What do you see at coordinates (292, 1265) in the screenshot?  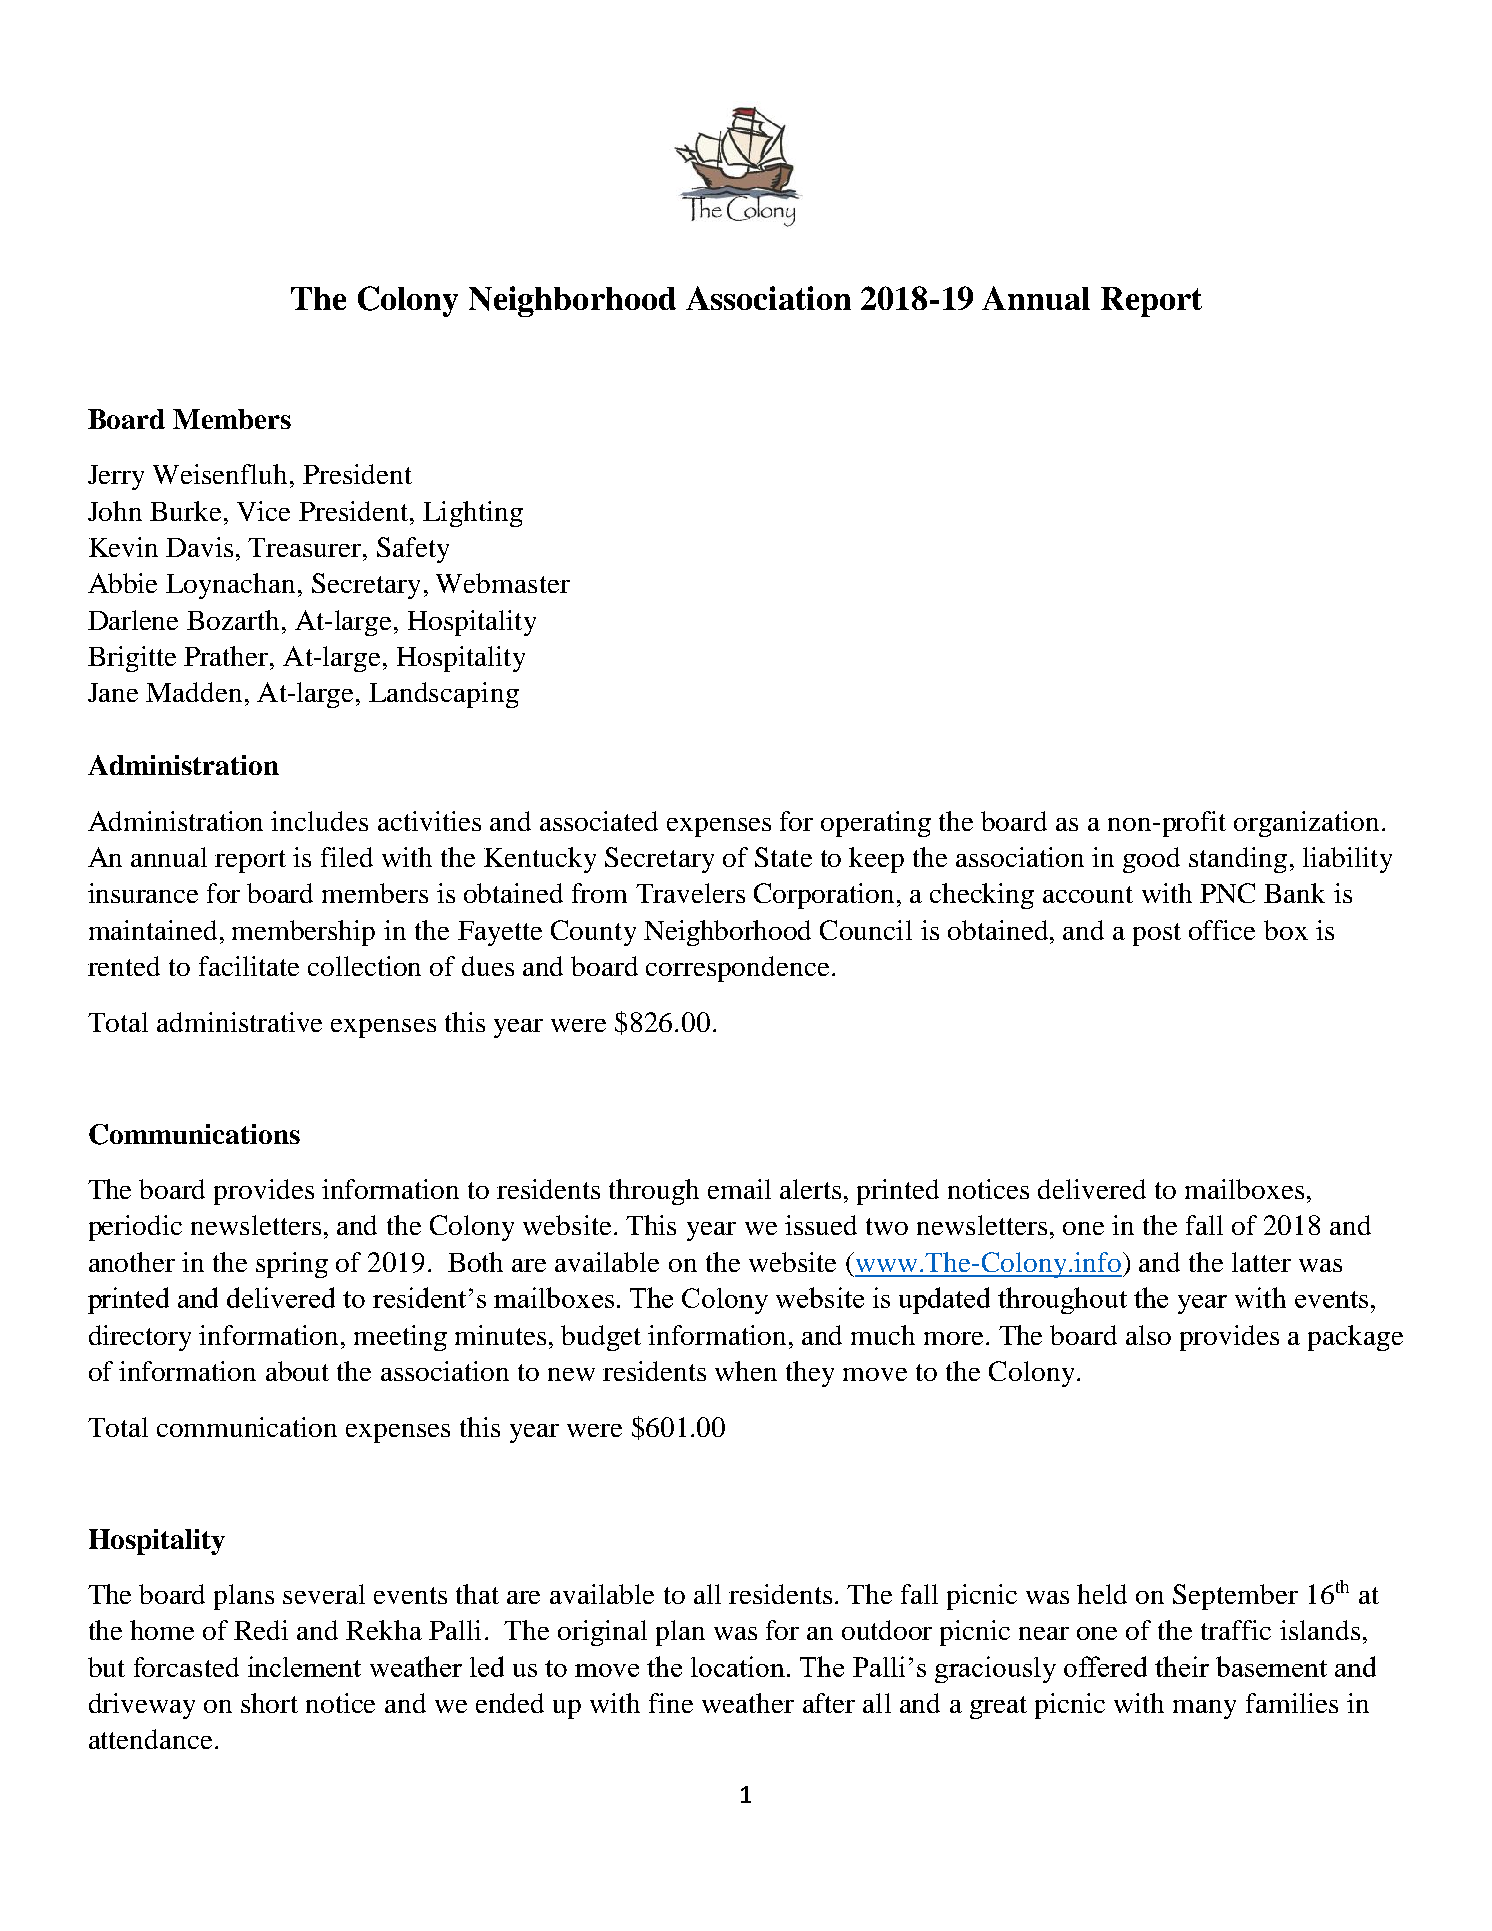 I see `spring` at bounding box center [292, 1265].
